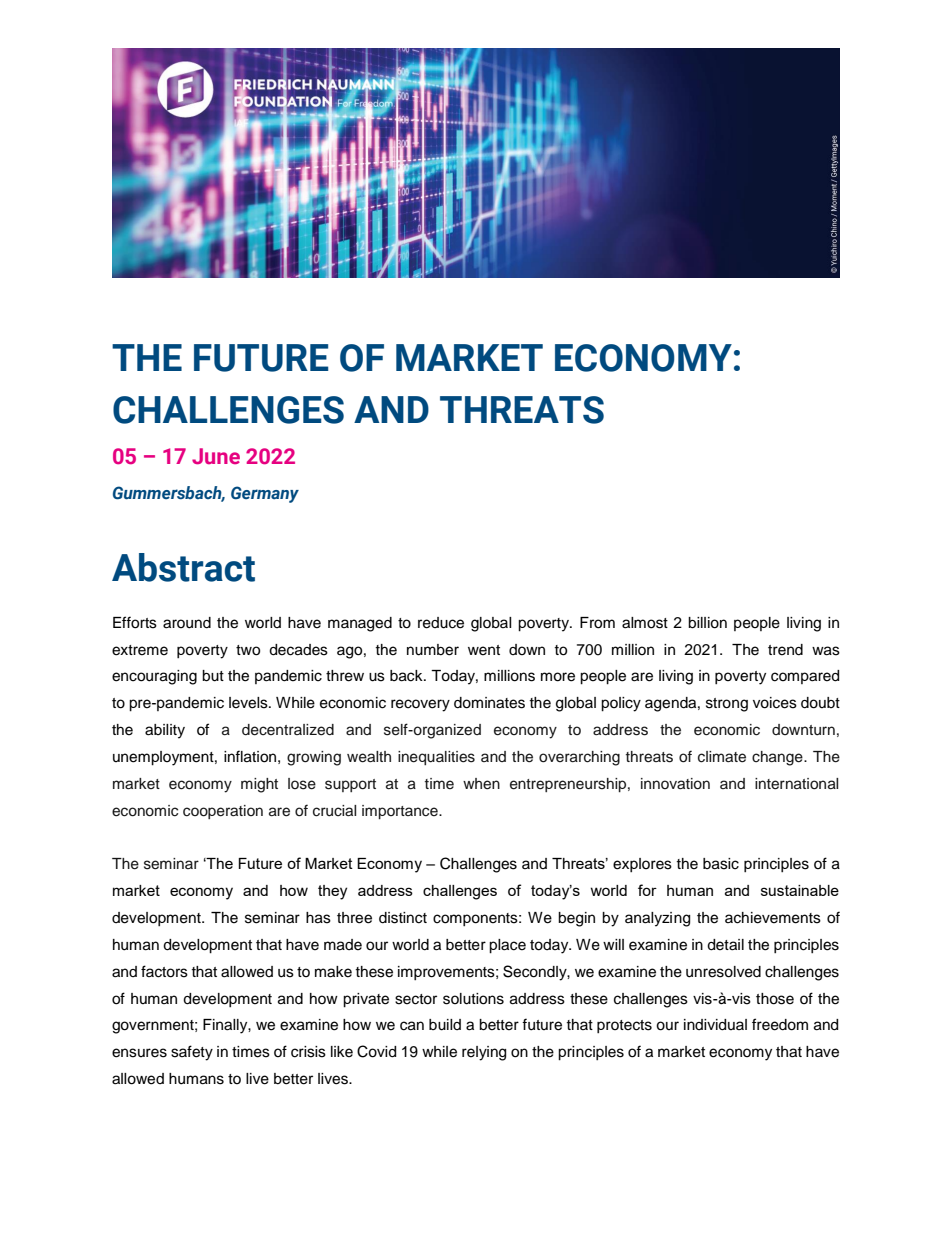 Image resolution: width=952 pixels, height=1233 pixels. What do you see at coordinates (165, 731) in the screenshot?
I see `ability` at bounding box center [165, 731].
